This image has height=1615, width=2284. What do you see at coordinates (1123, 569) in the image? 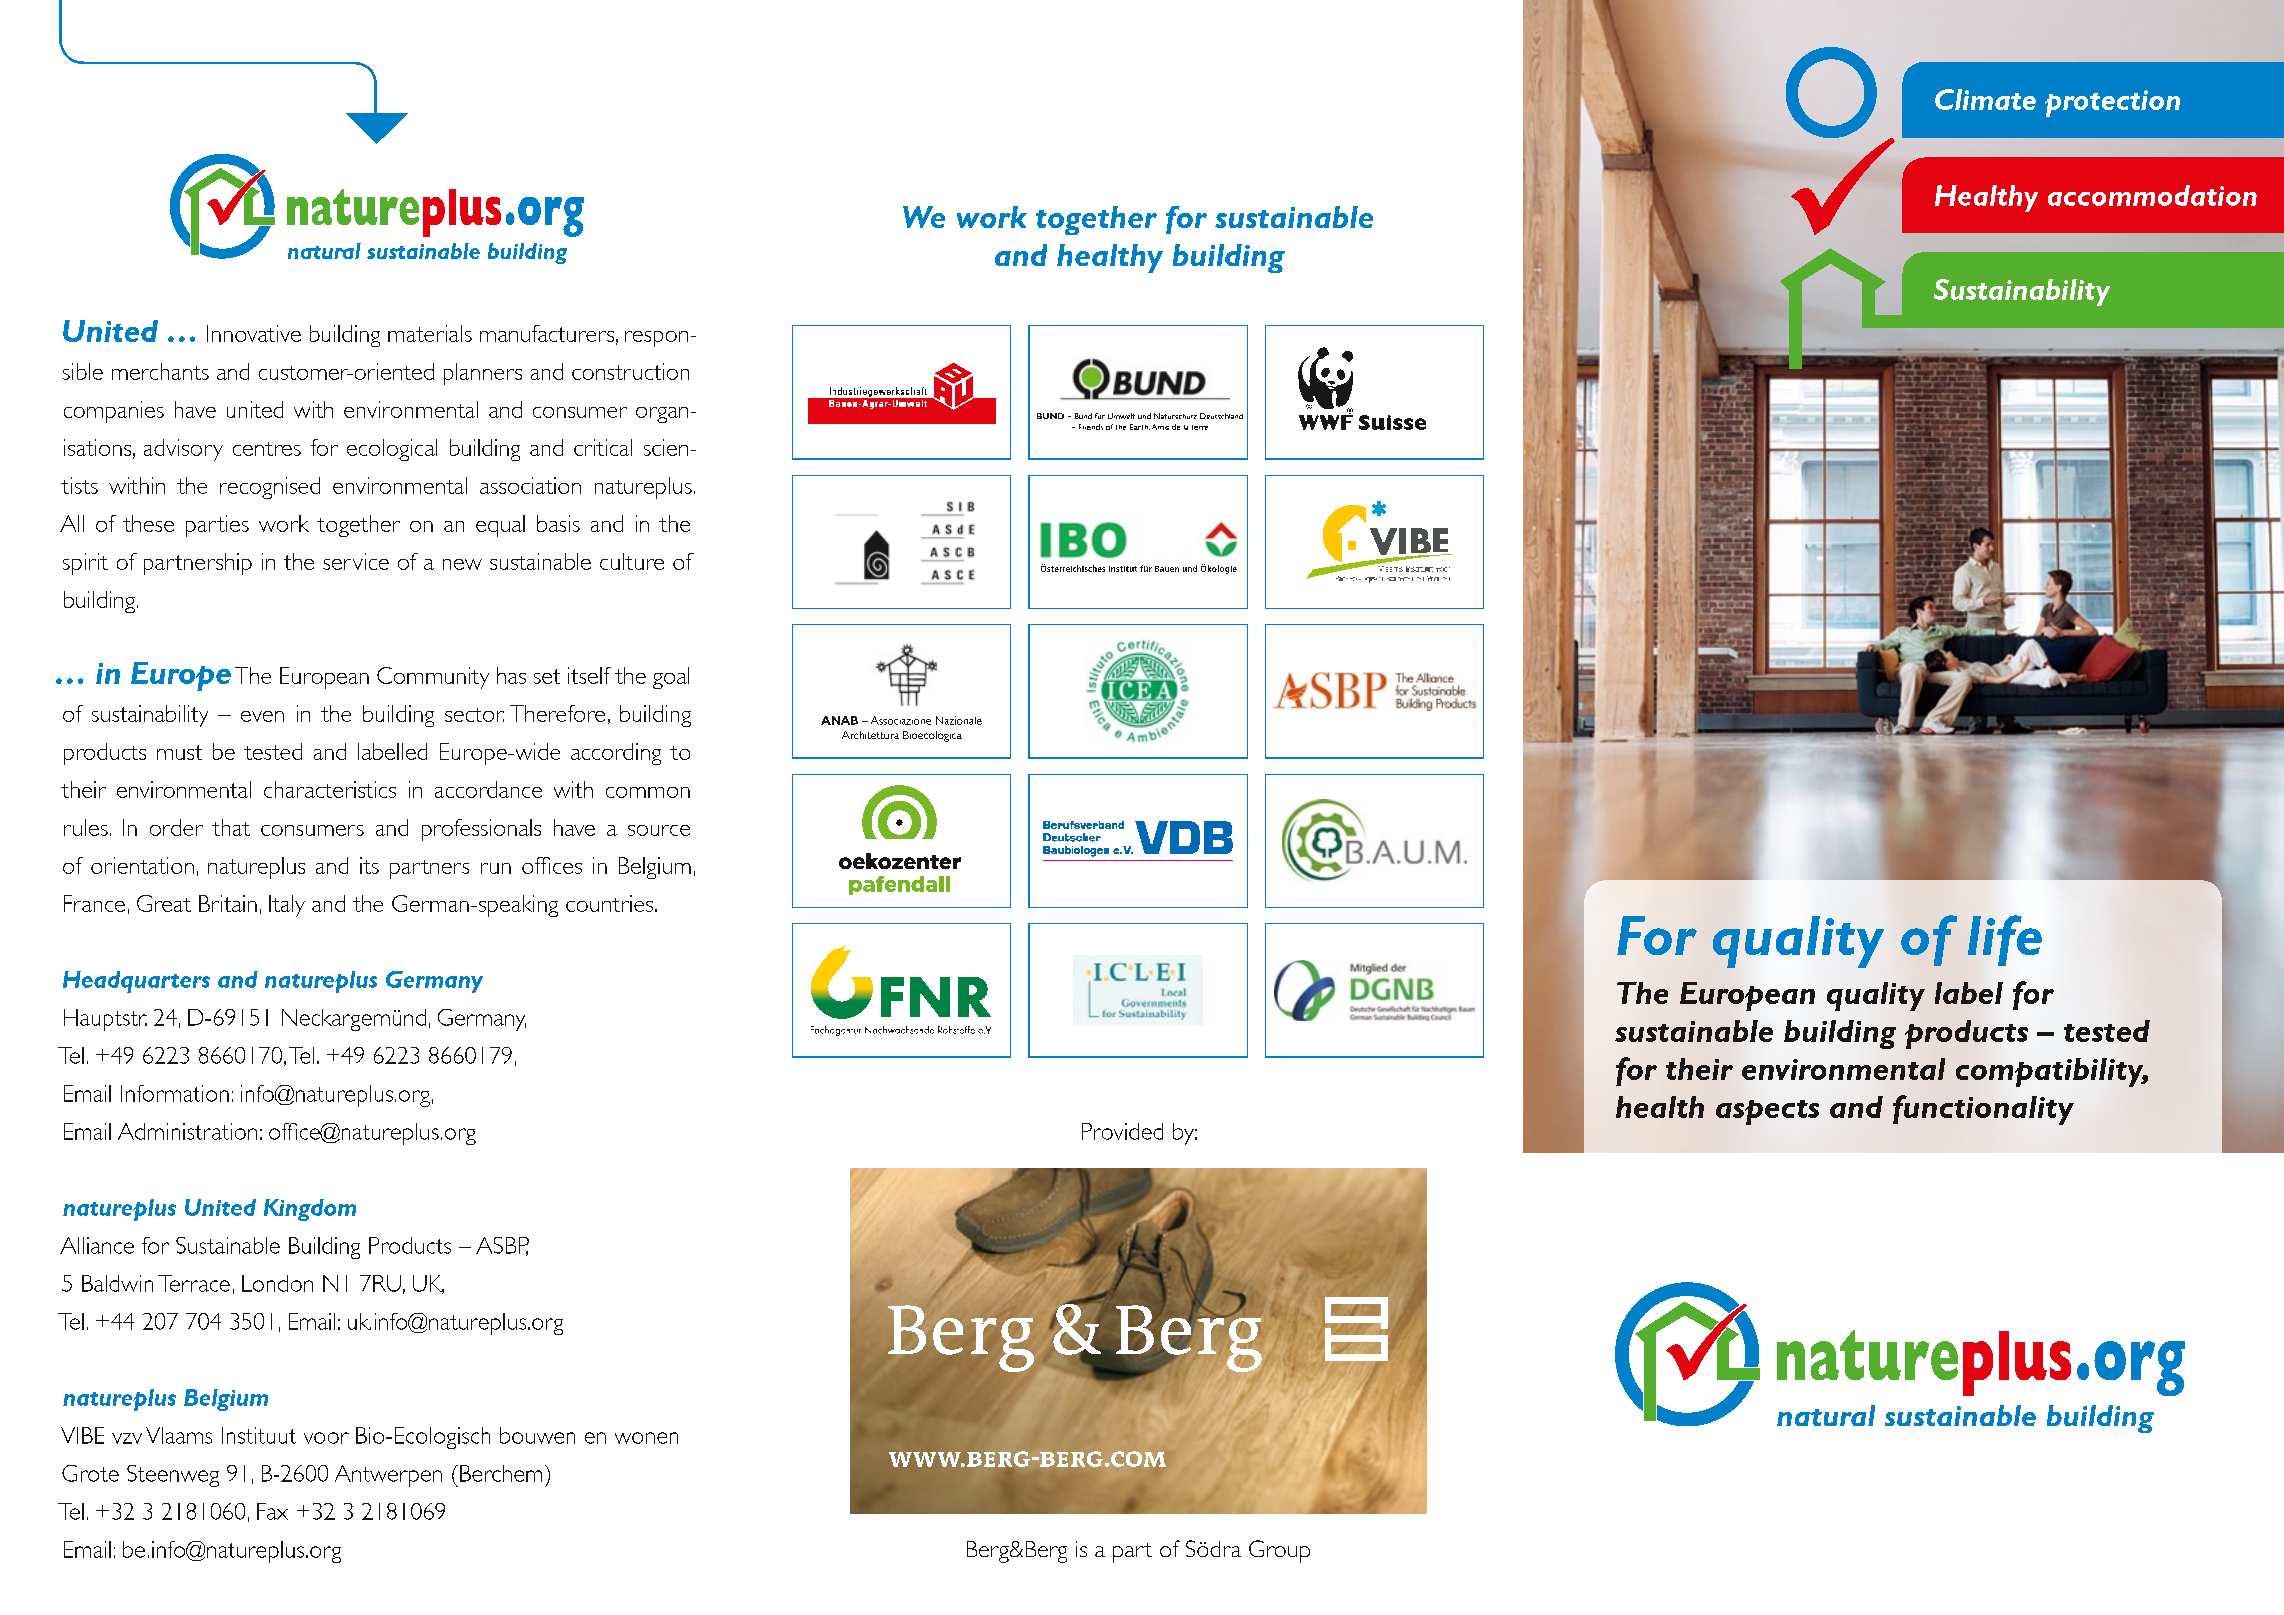
I see `Institut` at bounding box center [1123, 569].
